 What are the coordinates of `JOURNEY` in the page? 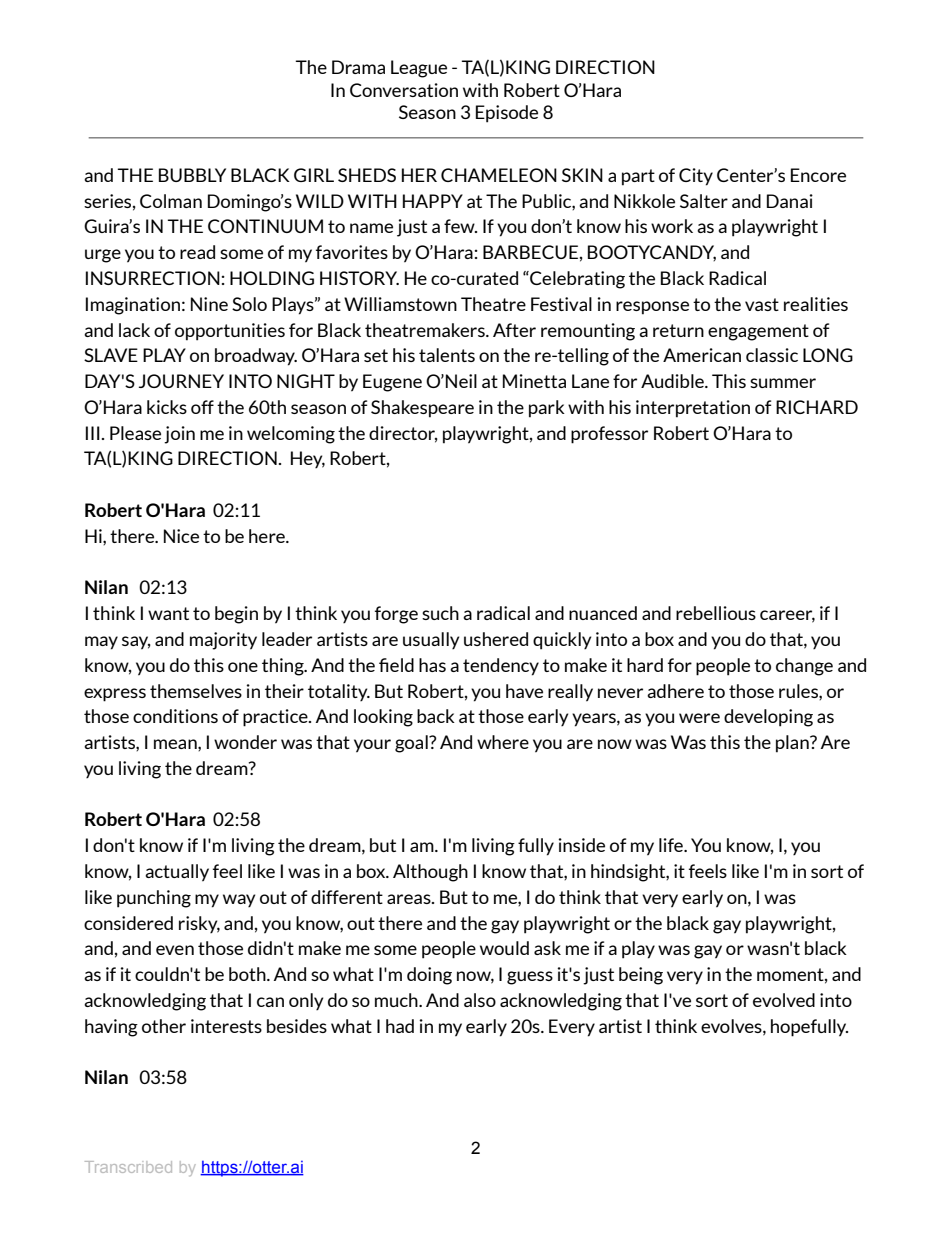 It's located at (181, 381).
